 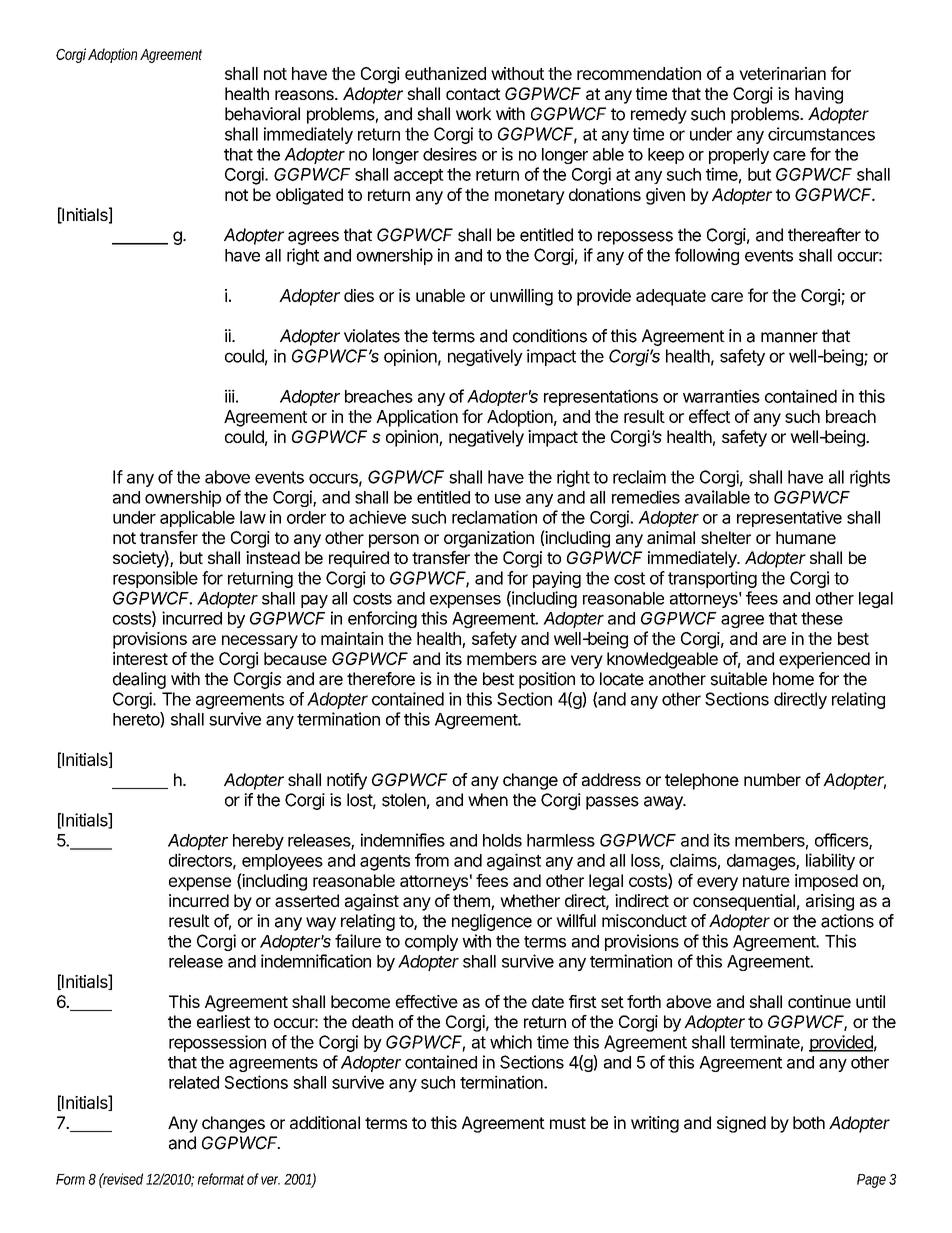 What do you see at coordinates (772, 779) in the page?
I see `number` at bounding box center [772, 779].
